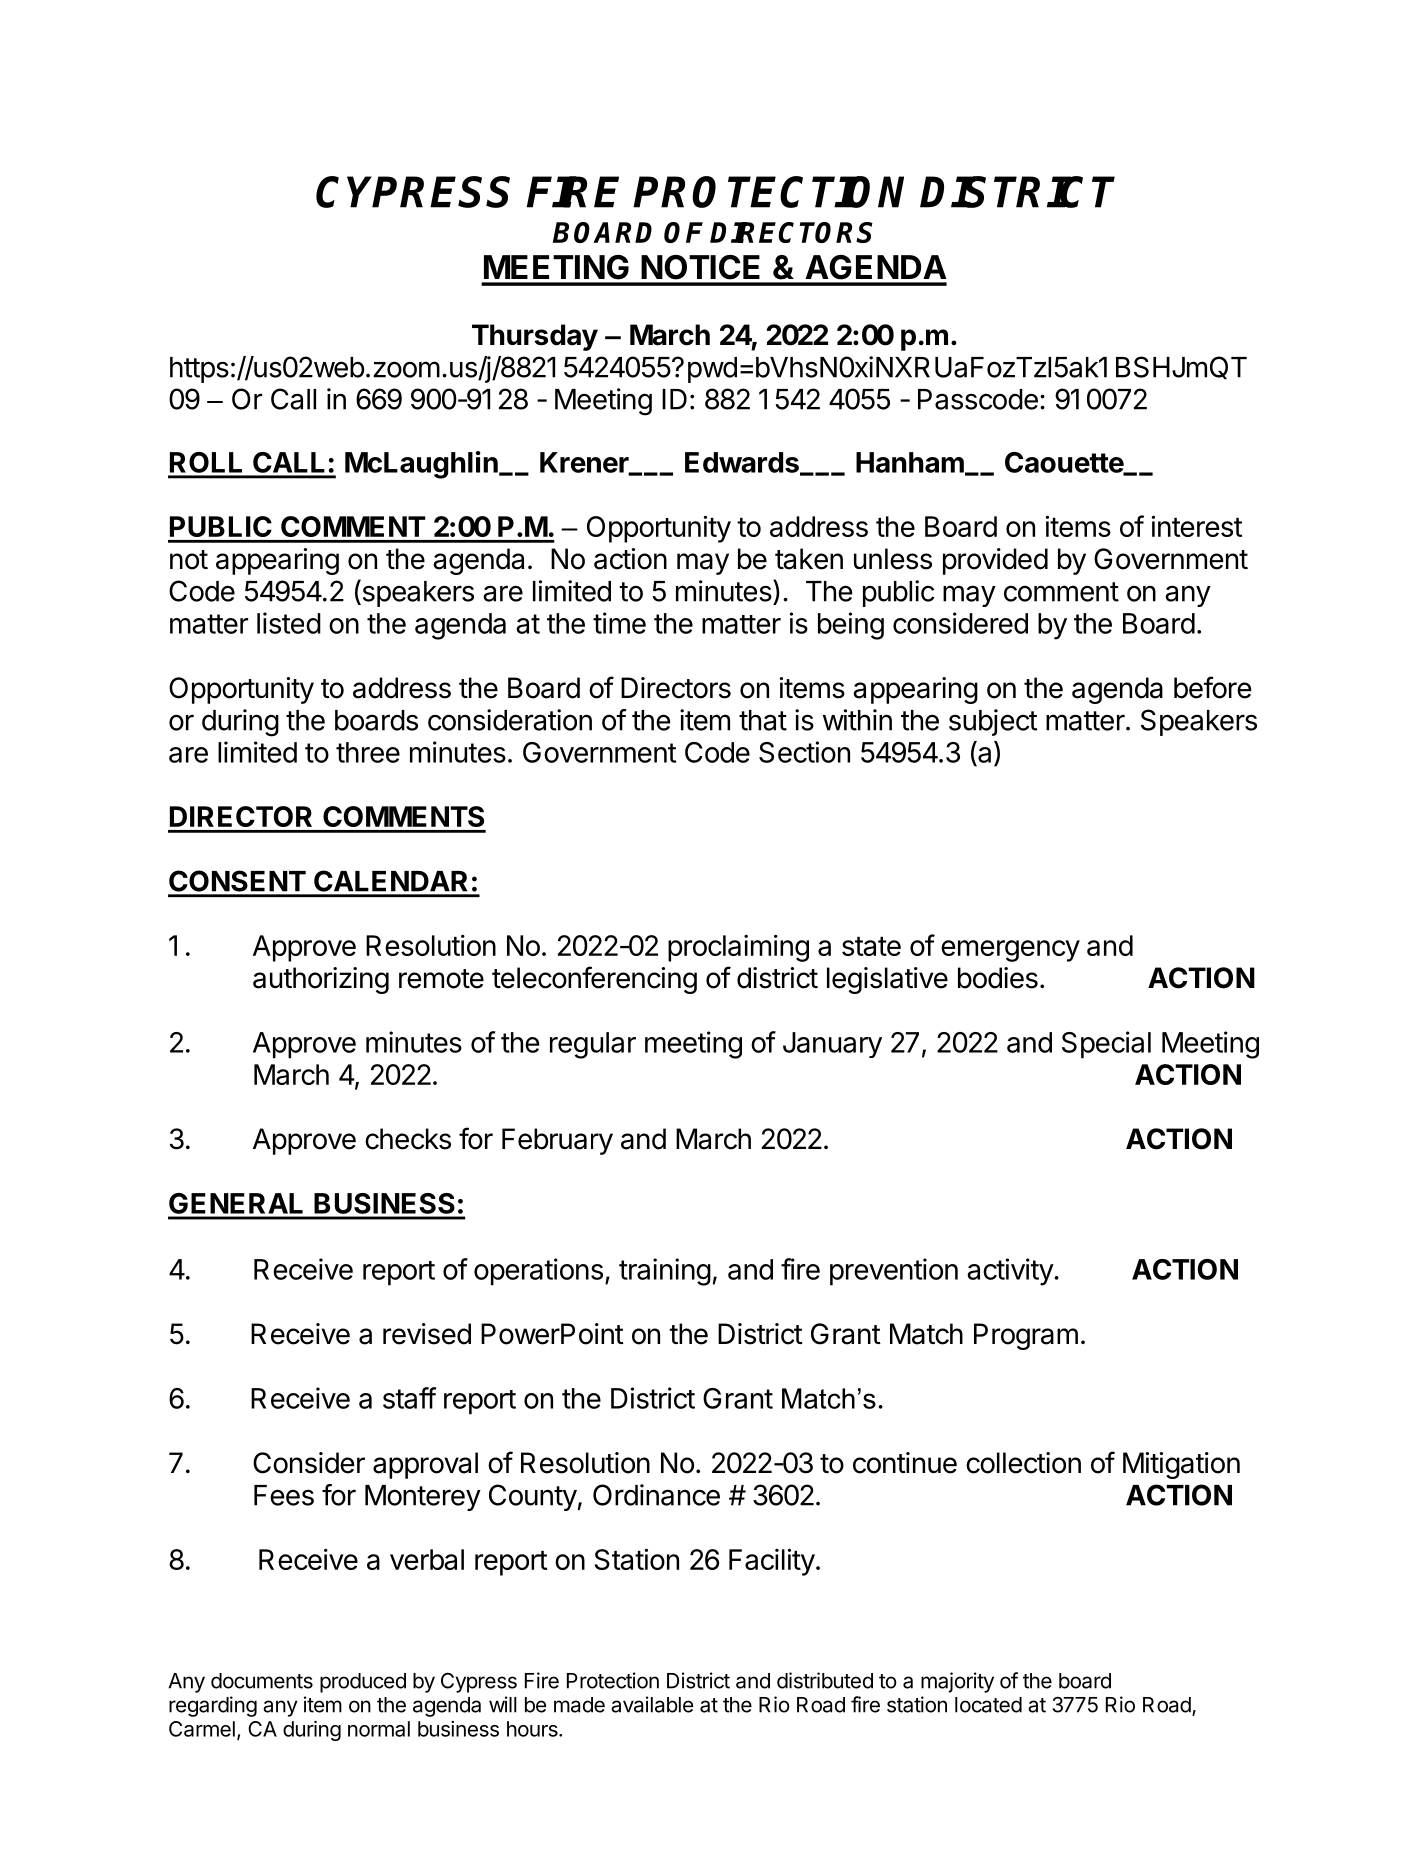 This screenshot has height=1849, width=1428. Describe the element at coordinates (665, 1272) in the screenshot. I see `training` at that location.
